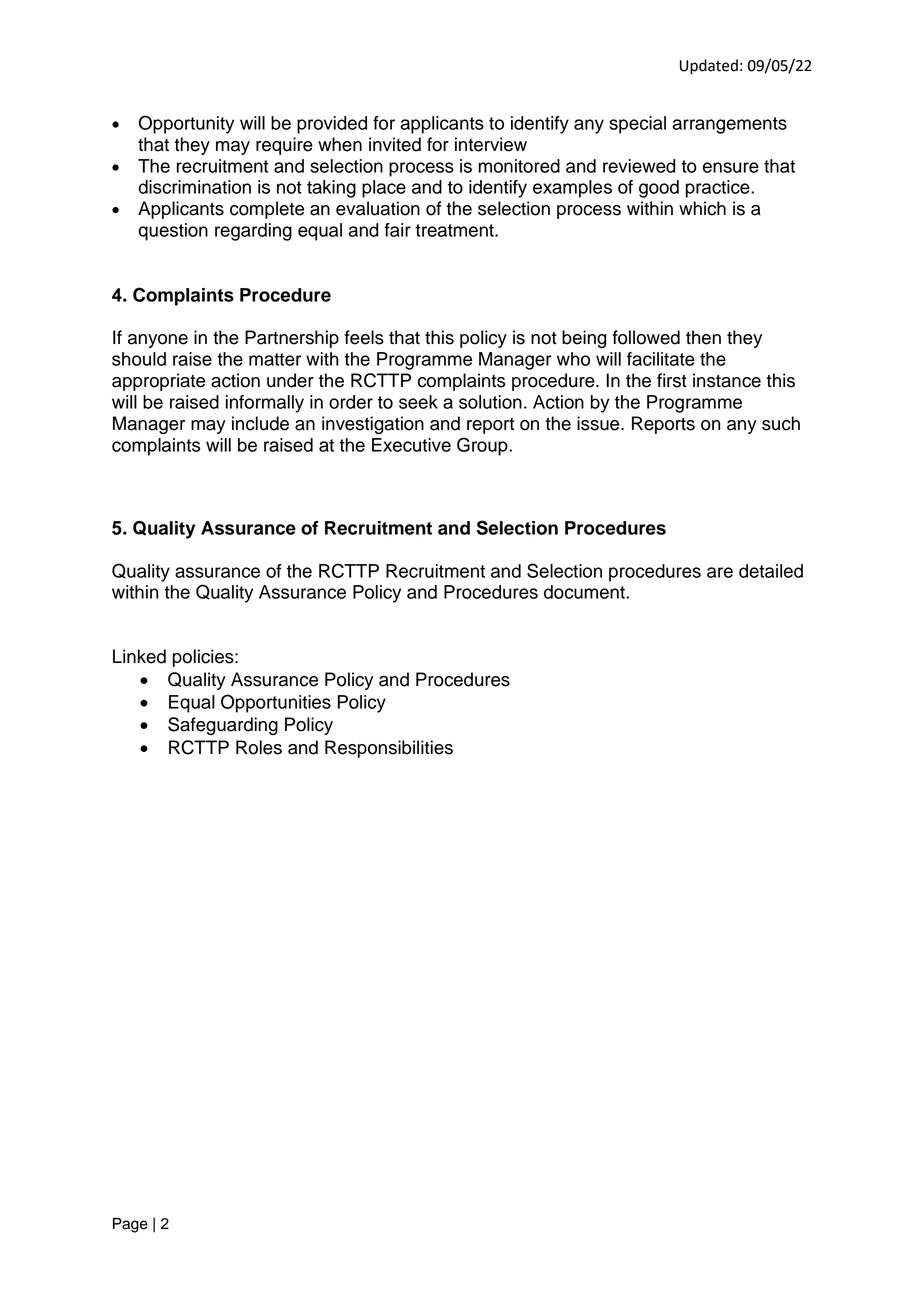  What do you see at coordinates (490, 402) in the screenshot?
I see `solution` at bounding box center [490, 402].
